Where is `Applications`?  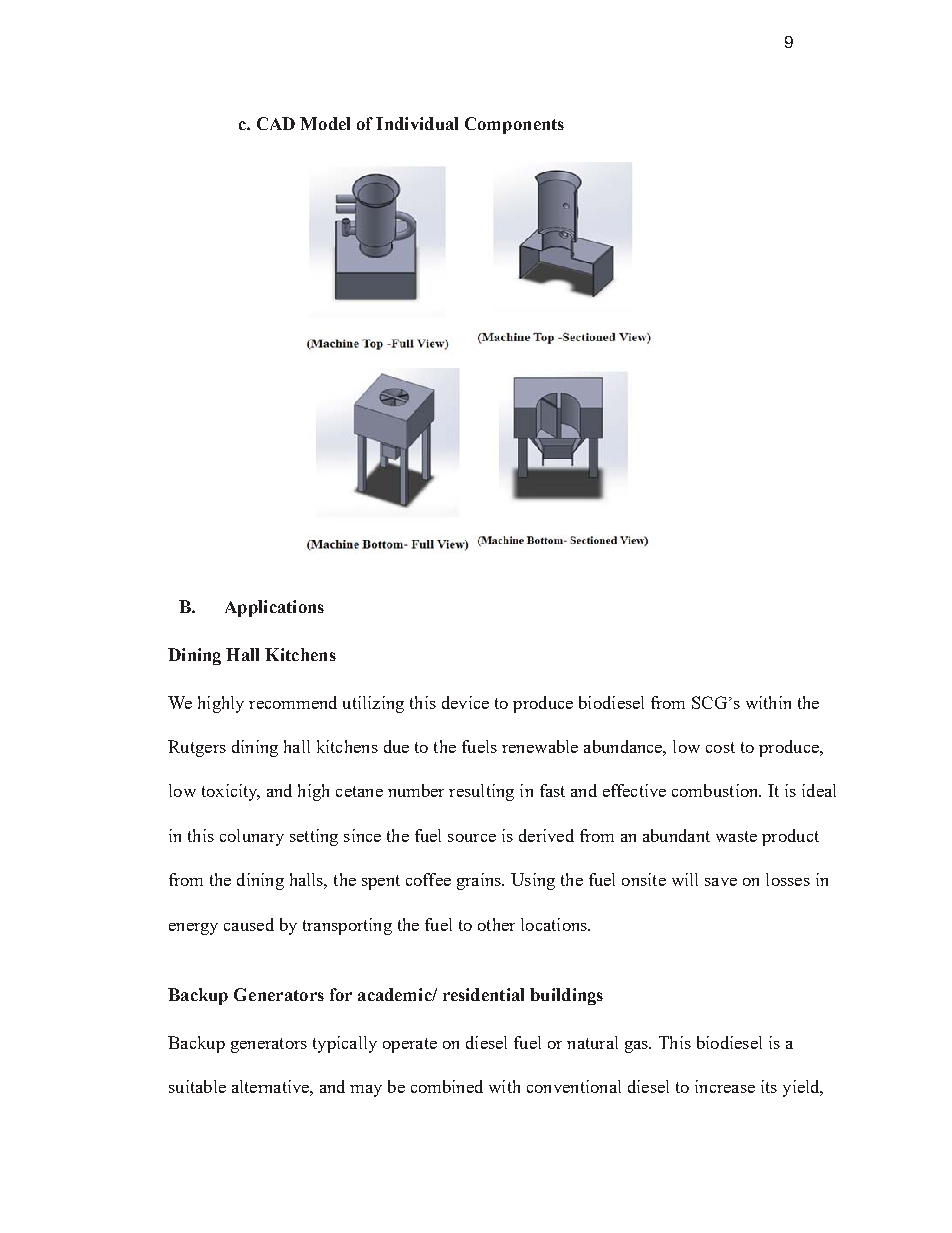
Applications is located at coordinates (274, 608).
